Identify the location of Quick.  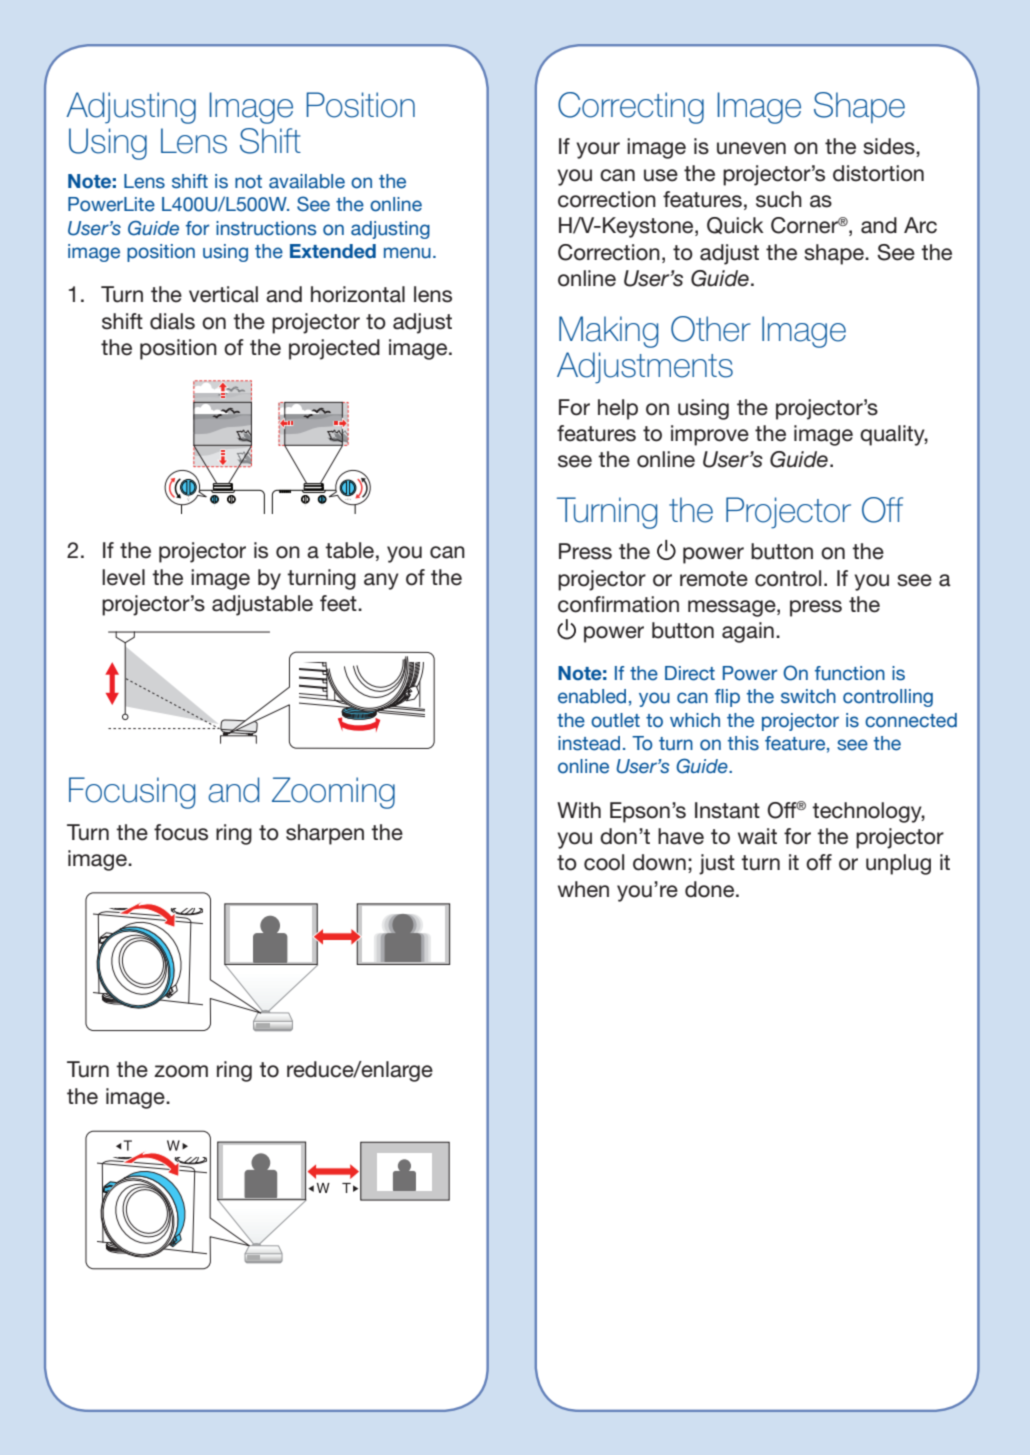
(735, 225).
